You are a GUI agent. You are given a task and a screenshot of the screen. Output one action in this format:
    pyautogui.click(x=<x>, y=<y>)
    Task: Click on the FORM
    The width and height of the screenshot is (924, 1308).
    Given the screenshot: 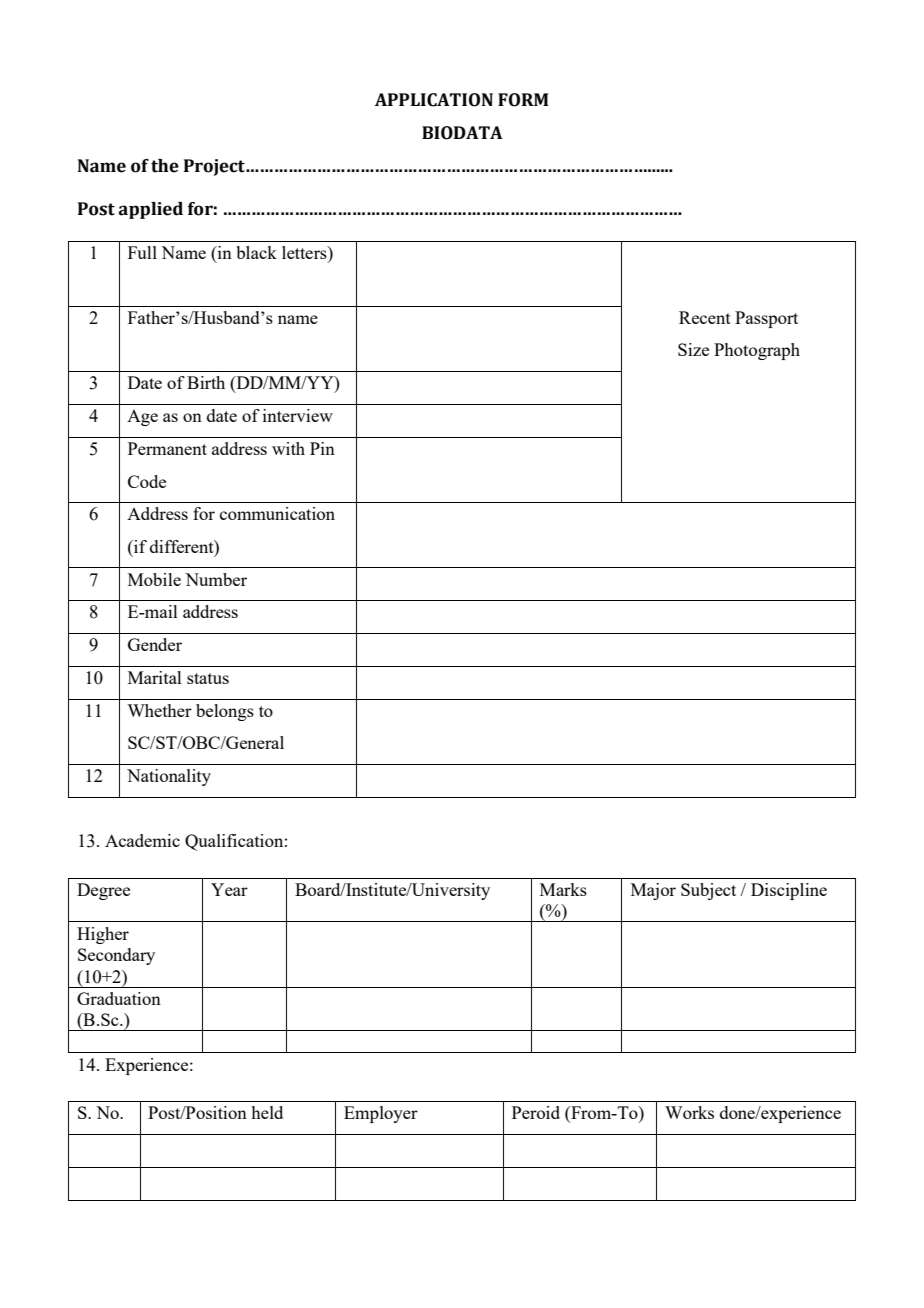 What is the action you would take?
    pyautogui.click(x=523, y=100)
